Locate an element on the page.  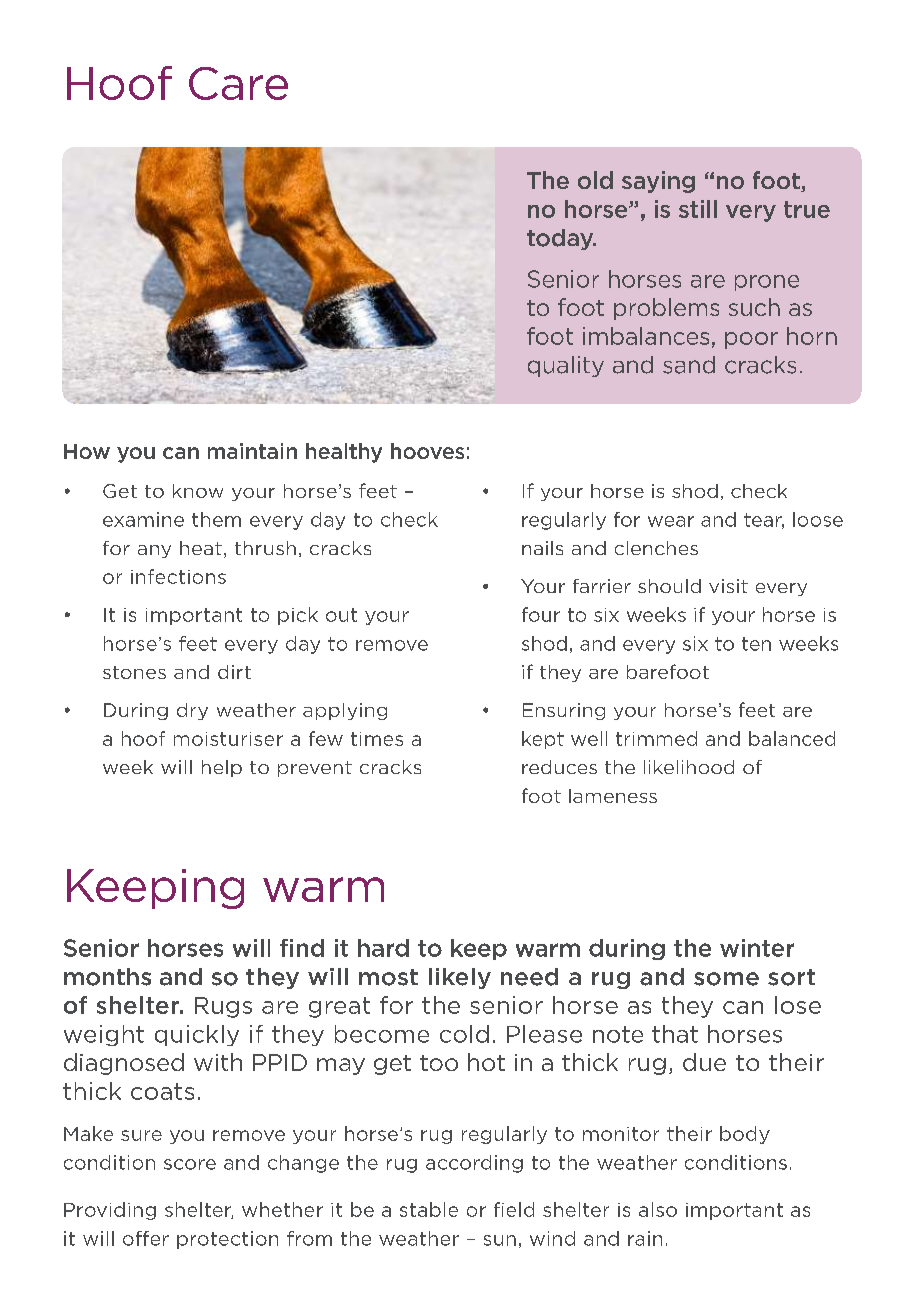
hooves is located at coordinates (427, 451).
